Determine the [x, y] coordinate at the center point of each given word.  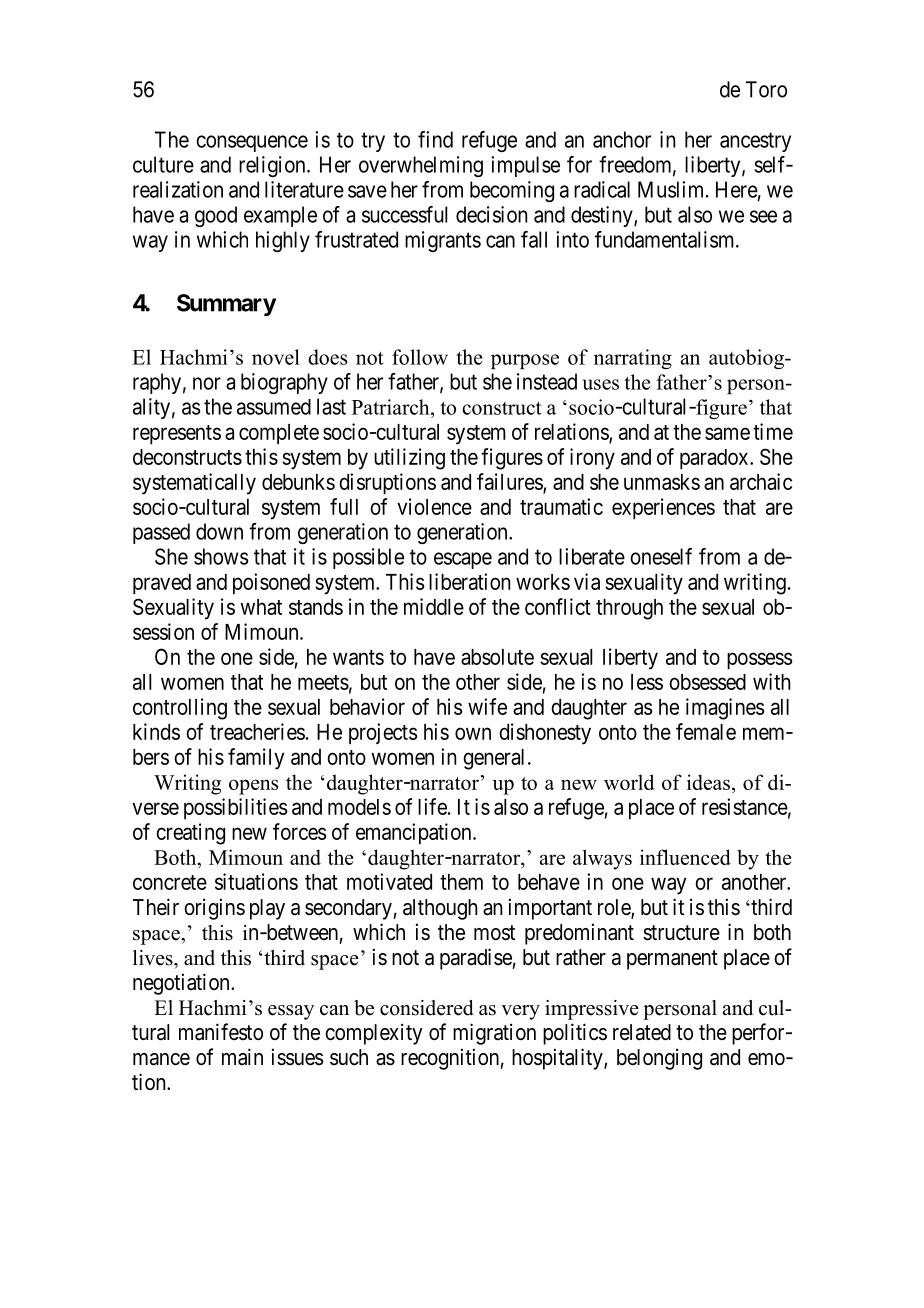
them [461, 882]
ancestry [755, 142]
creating [190, 834]
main [242, 1057]
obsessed [707, 682]
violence [434, 506]
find [435, 139]
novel [276, 357]
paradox [715, 459]
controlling [180, 709]
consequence [252, 143]
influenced [685, 857]
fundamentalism [666, 239]
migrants [443, 241]
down [219, 531]
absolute [497, 657]
